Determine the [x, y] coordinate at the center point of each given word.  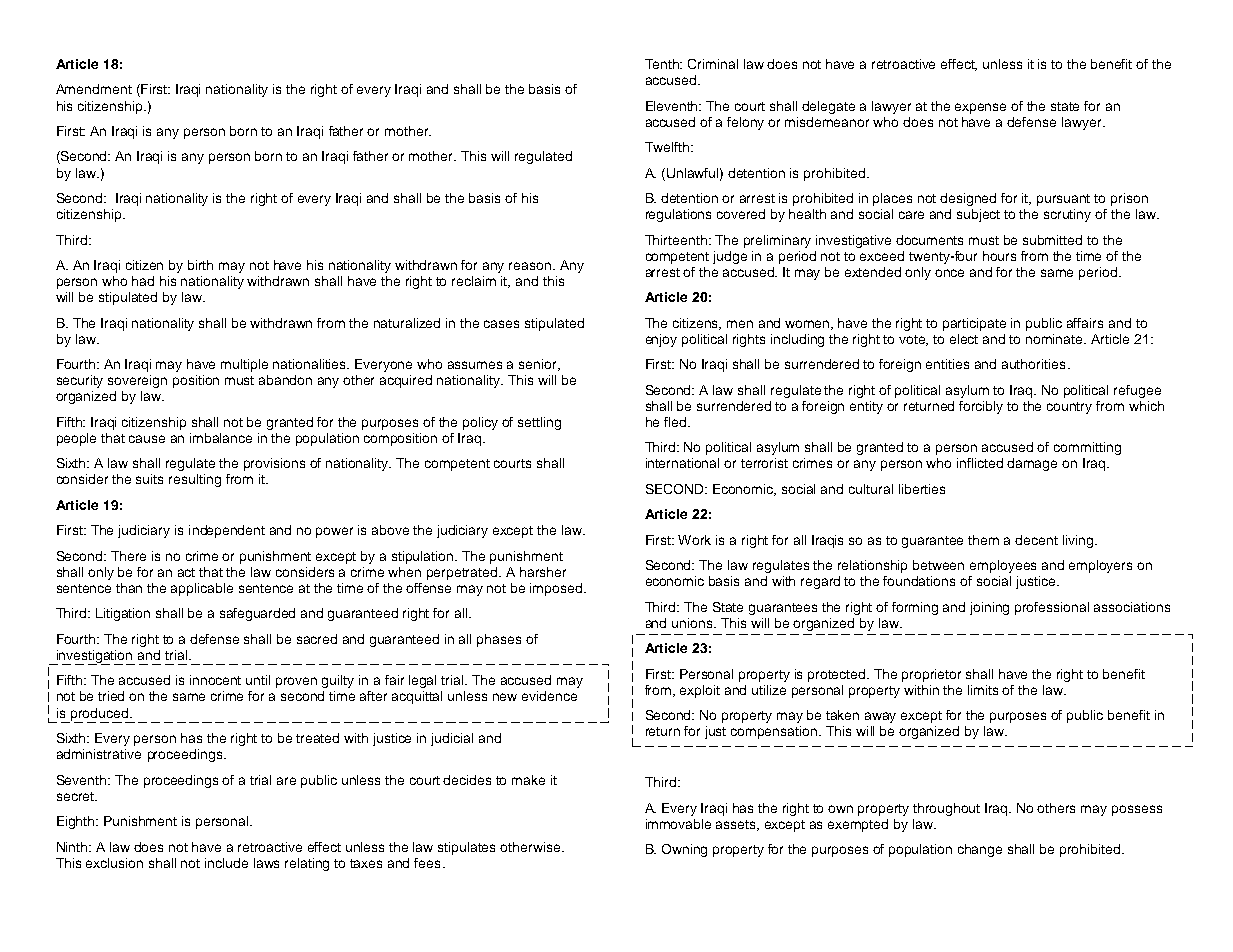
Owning [684, 850]
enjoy [661, 340]
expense [980, 108]
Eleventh [673, 106]
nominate [1055, 339]
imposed [557, 589]
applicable [202, 589]
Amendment [94, 89]
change [980, 850]
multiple [244, 365]
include [226, 863]
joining [989, 608]
